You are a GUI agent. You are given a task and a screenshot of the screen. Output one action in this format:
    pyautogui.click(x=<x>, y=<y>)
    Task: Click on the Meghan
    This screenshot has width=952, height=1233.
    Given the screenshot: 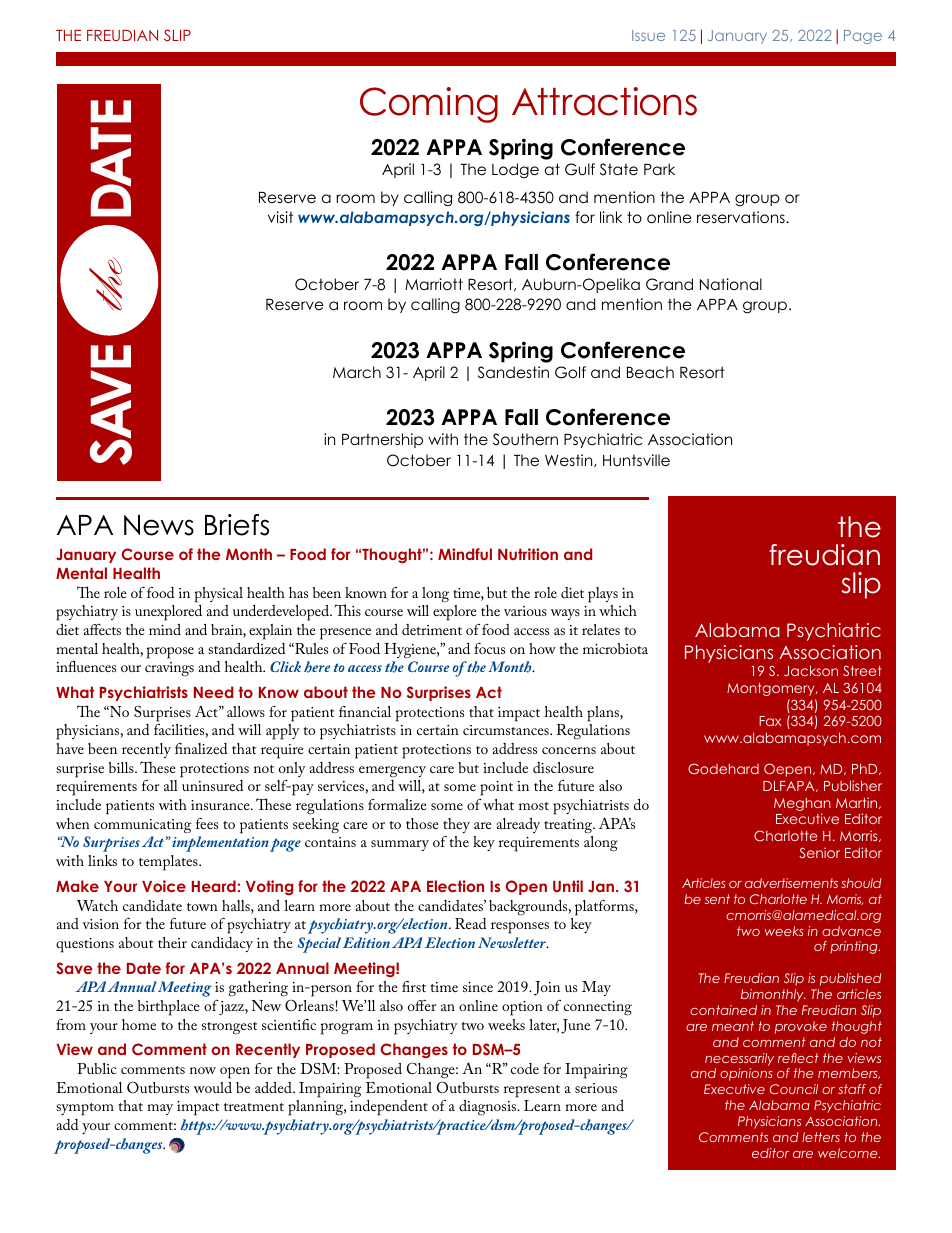 What is the action you would take?
    pyautogui.click(x=802, y=804)
